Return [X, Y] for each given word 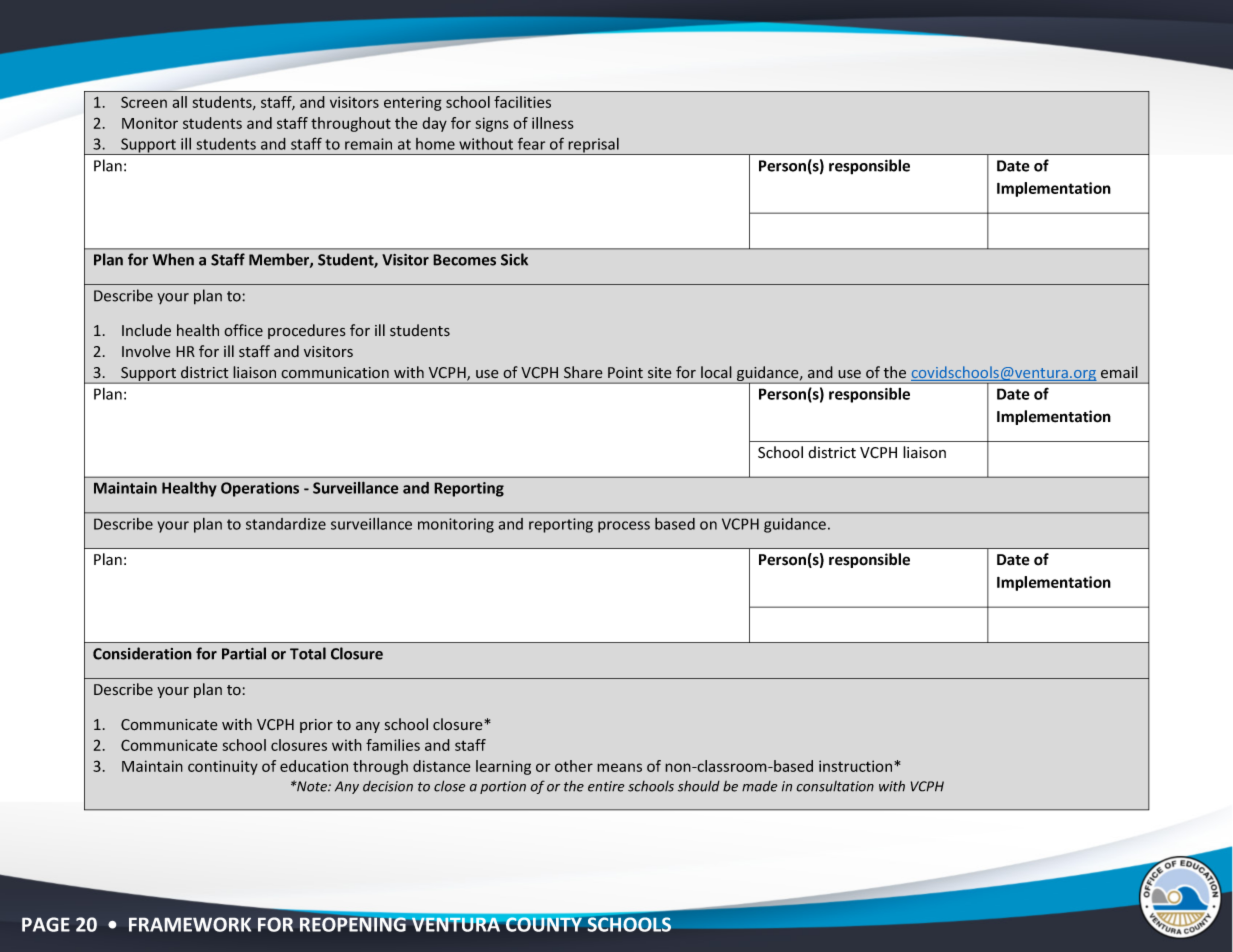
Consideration [142, 653]
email [1119, 372]
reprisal [594, 146]
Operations [260, 489]
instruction [857, 766]
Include [146, 330]
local [716, 372]
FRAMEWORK [190, 924]
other [574, 766]
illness [553, 123]
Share [583, 372]
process [624, 527]
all [179, 102]
